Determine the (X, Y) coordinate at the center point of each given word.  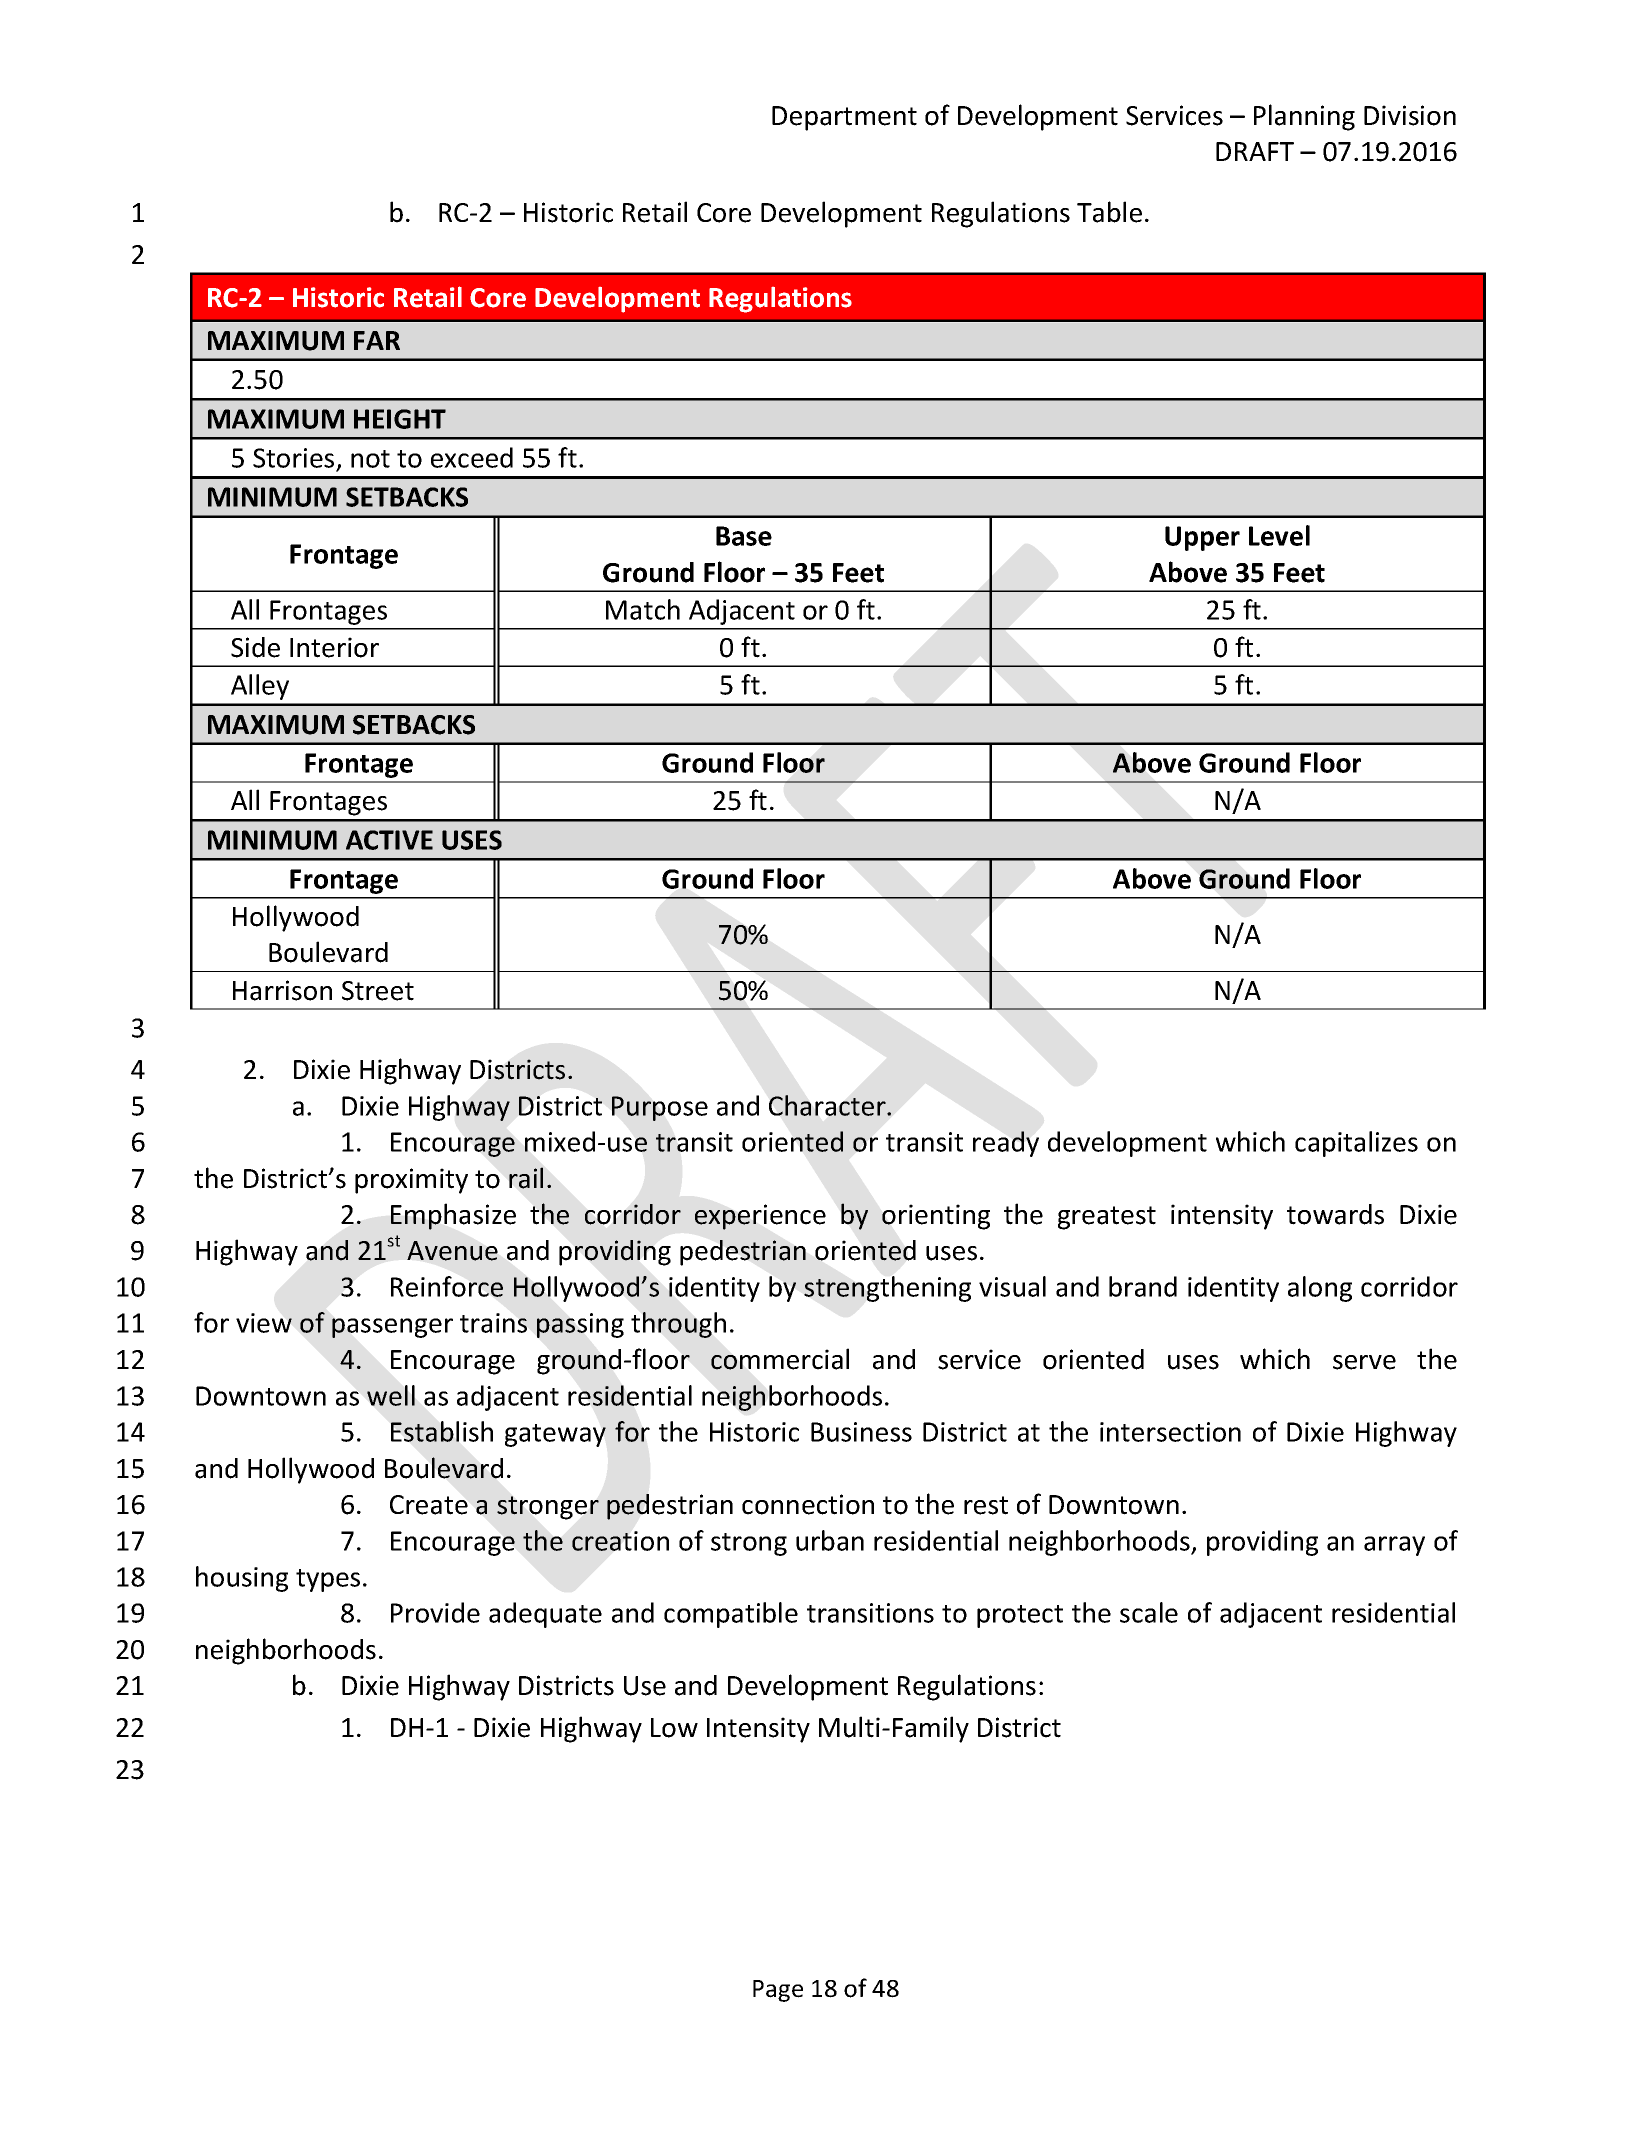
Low (674, 1728)
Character (828, 1105)
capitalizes (1356, 1144)
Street (378, 991)
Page (778, 1991)
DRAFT (1255, 151)
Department (844, 118)
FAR (377, 340)
